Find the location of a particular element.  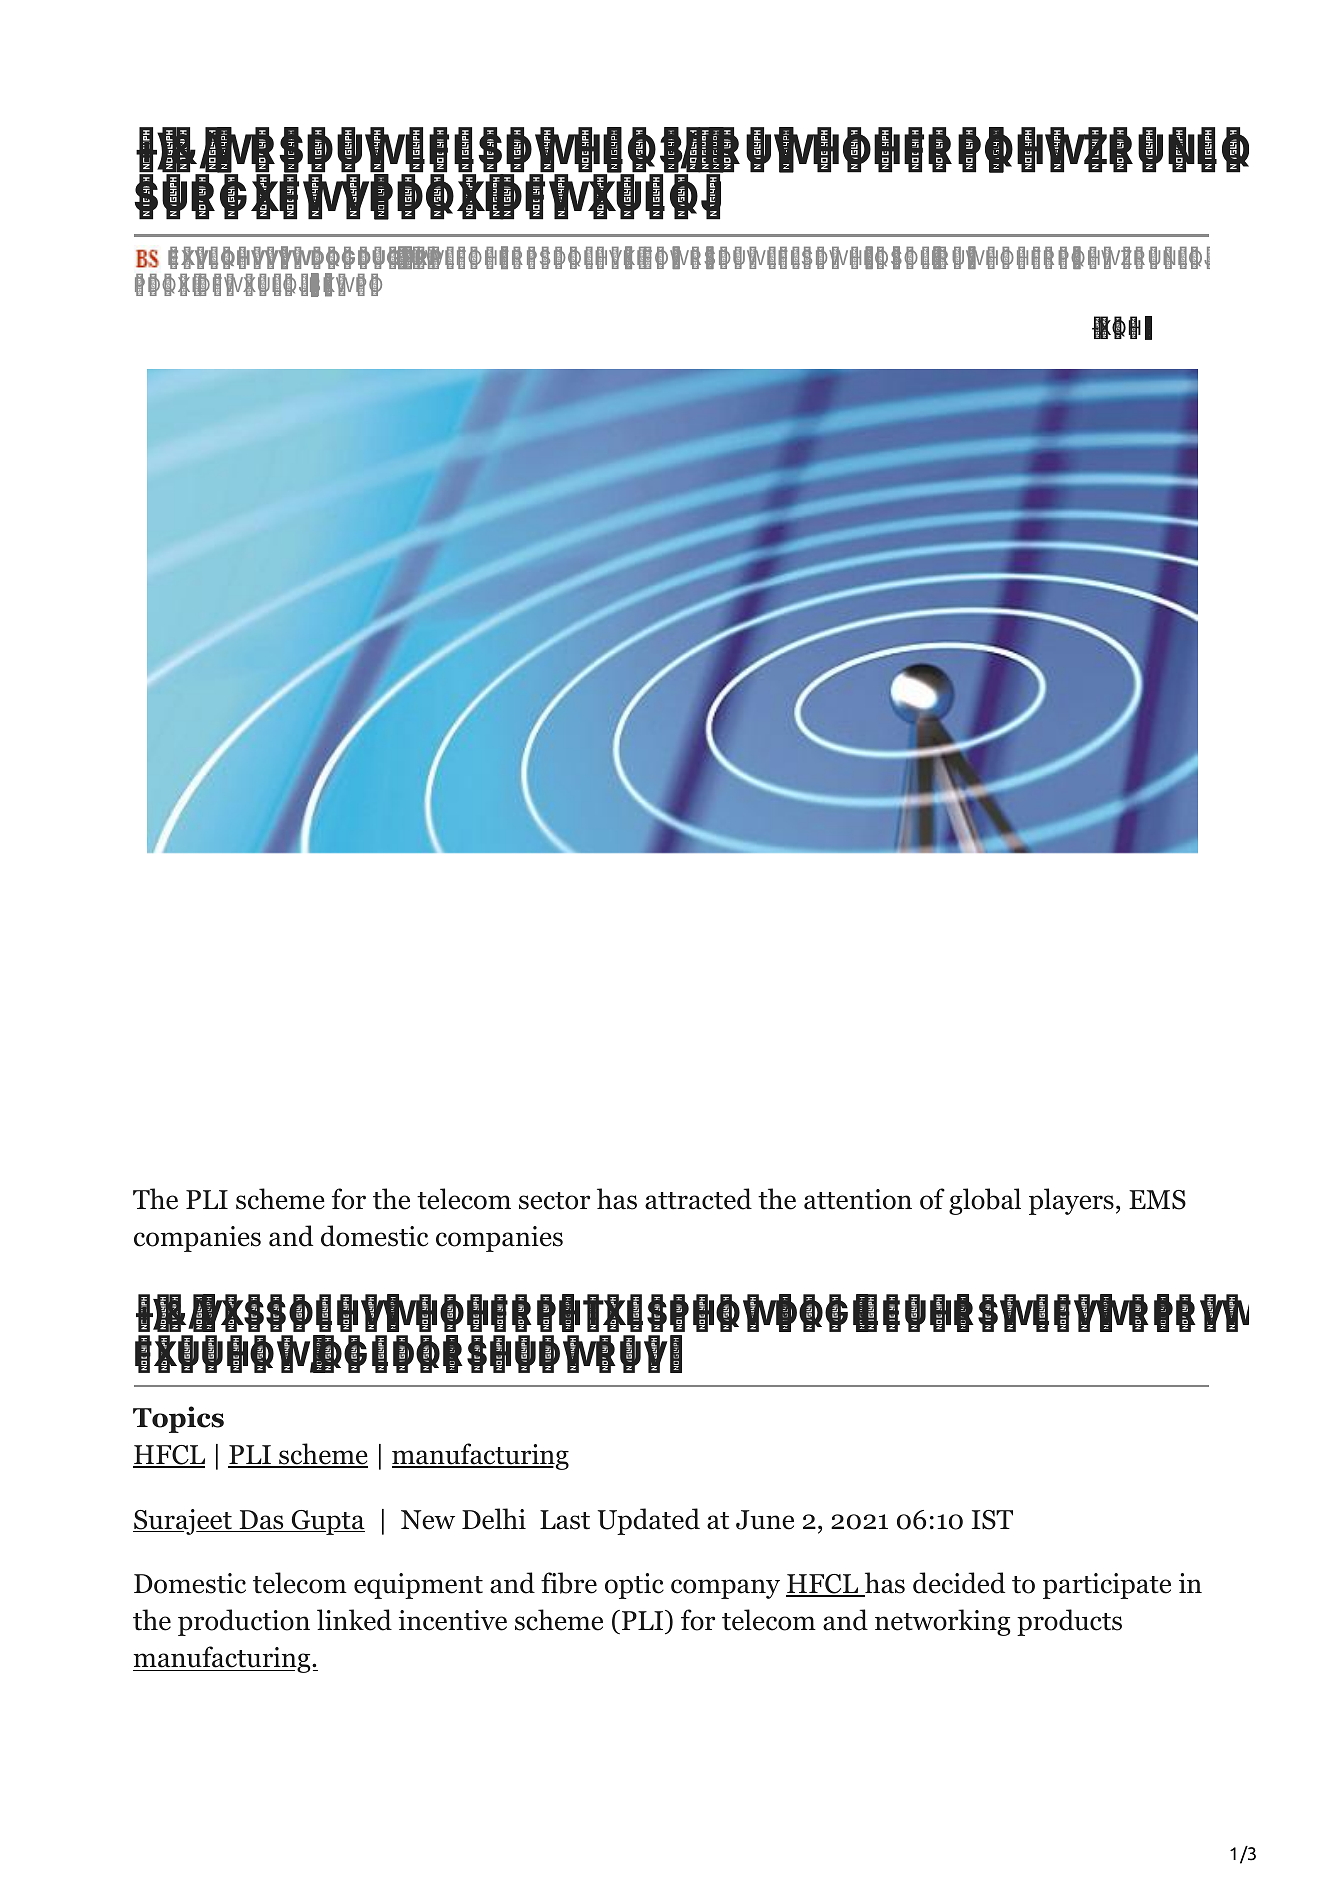

Updated is located at coordinates (649, 1521).
